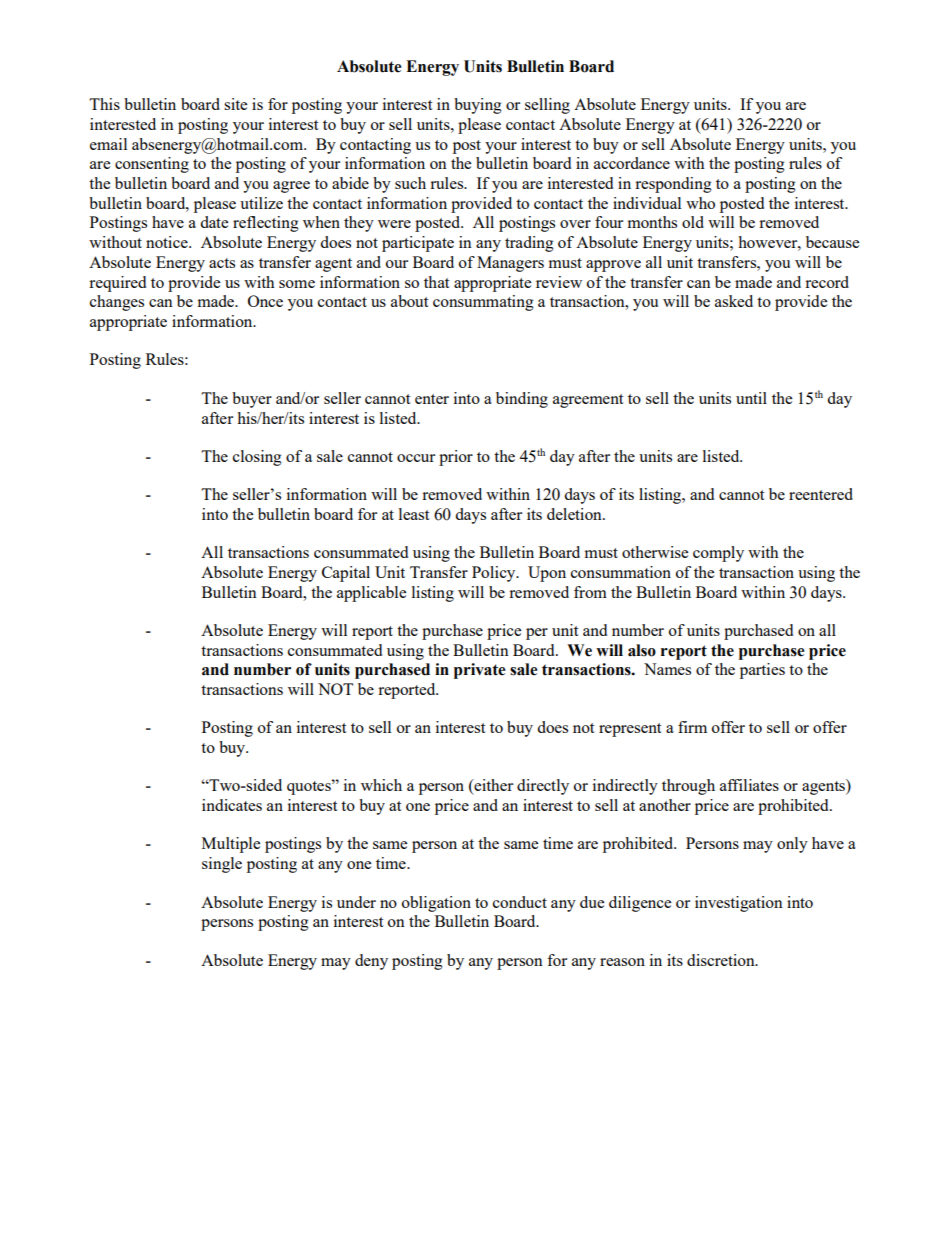 The height and width of the screenshot is (1233, 952). What do you see at coordinates (673, 185) in the screenshot?
I see `responding` at bounding box center [673, 185].
